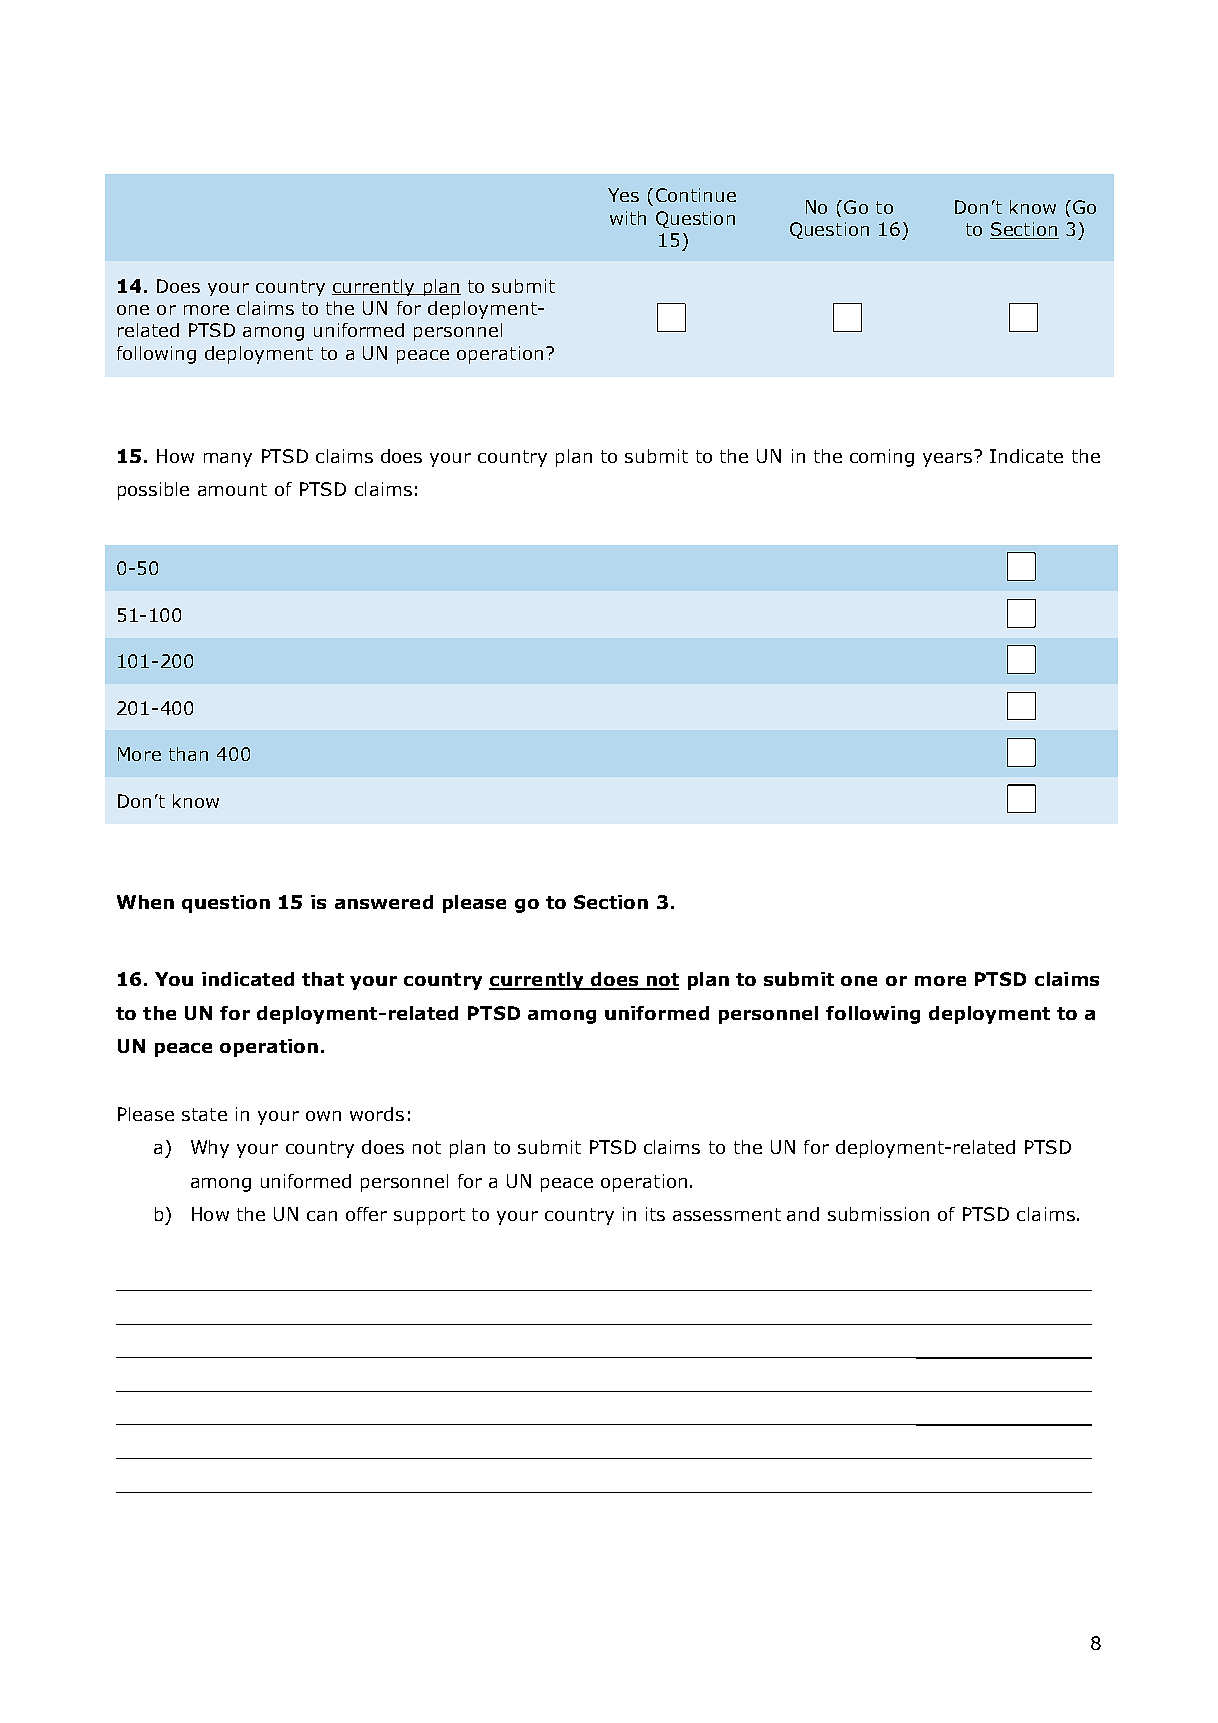 This page has width=1218, height=1723. Describe the element at coordinates (655, 1214) in the page. I see `its` at that location.
